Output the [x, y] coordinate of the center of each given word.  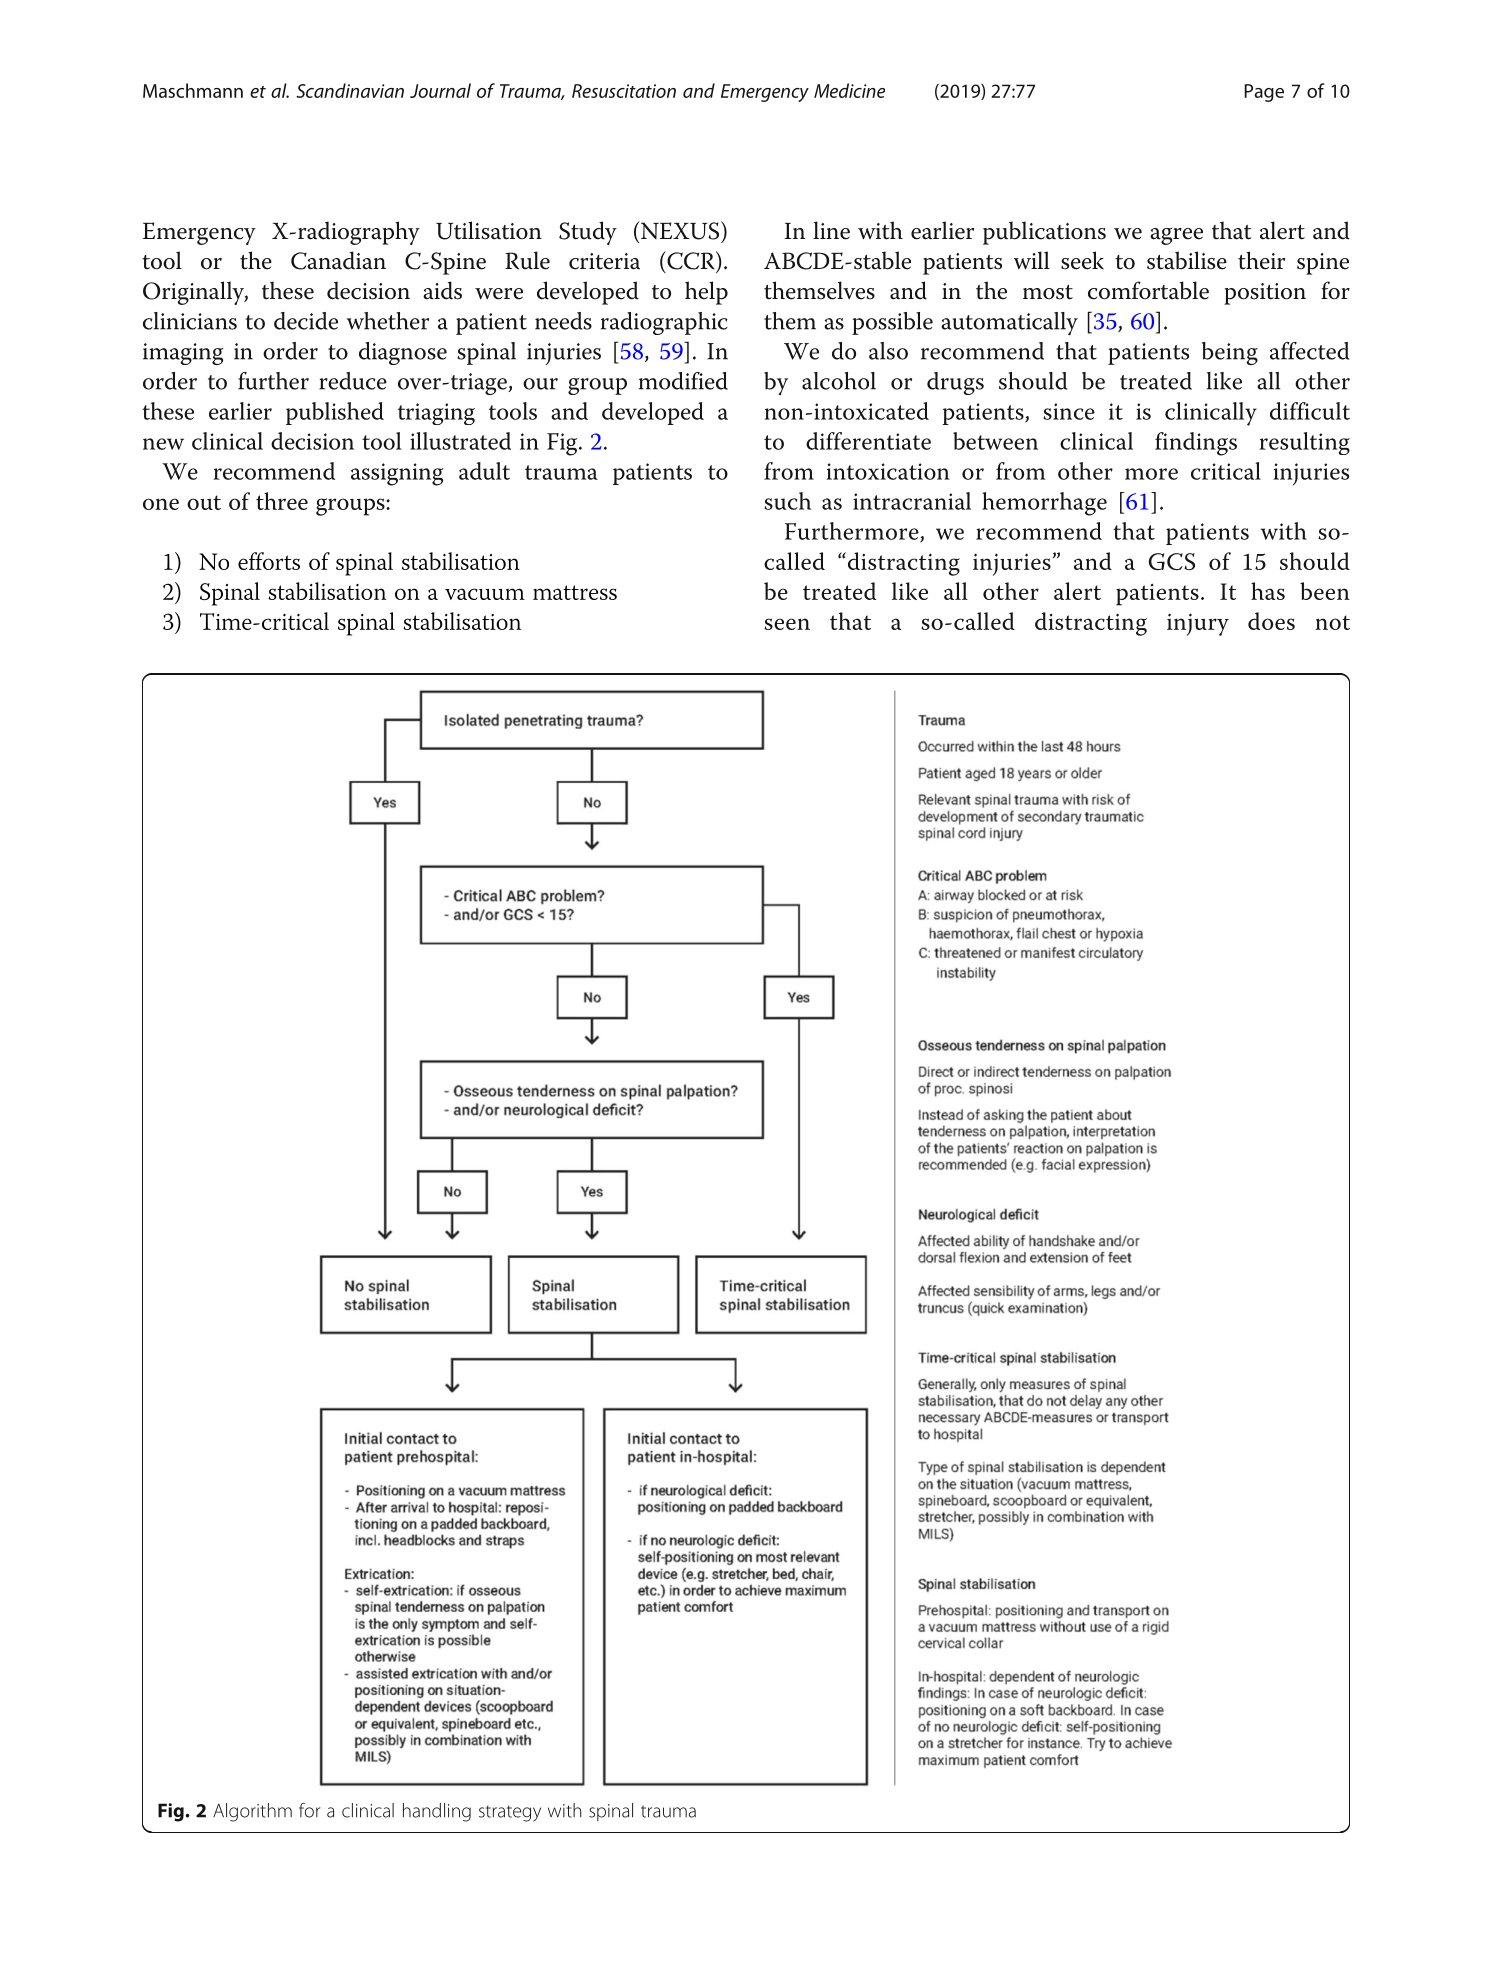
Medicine [849, 90]
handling [437, 1812]
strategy [510, 1813]
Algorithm [252, 1812]
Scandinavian [350, 90]
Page [1264, 93]
